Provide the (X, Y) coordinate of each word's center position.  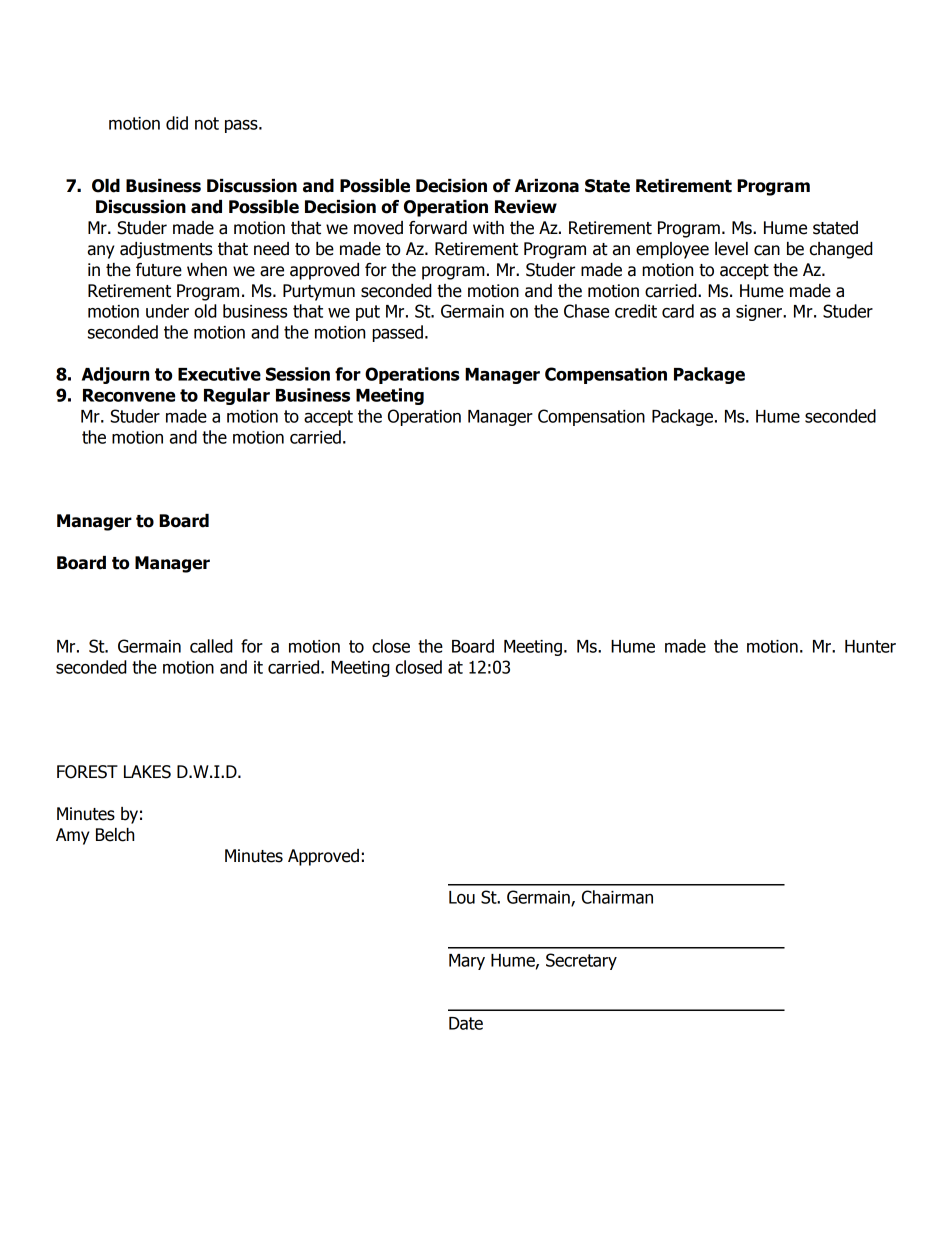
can (767, 250)
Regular (237, 396)
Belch (115, 835)
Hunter (870, 646)
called (211, 646)
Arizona (547, 186)
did (177, 123)
